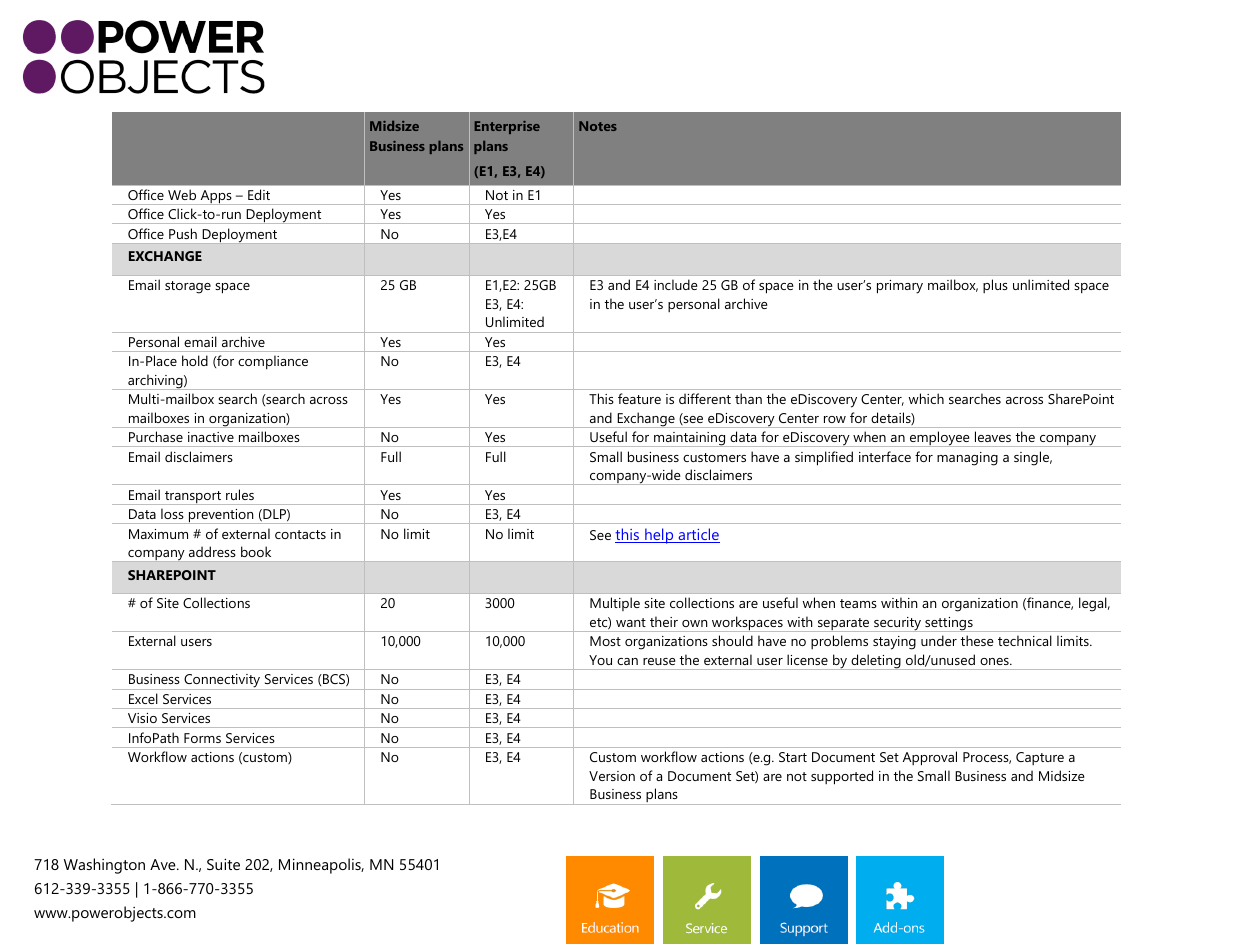 The width and height of the screenshot is (1233, 952). What do you see at coordinates (600, 660) in the screenshot?
I see `You` at bounding box center [600, 660].
